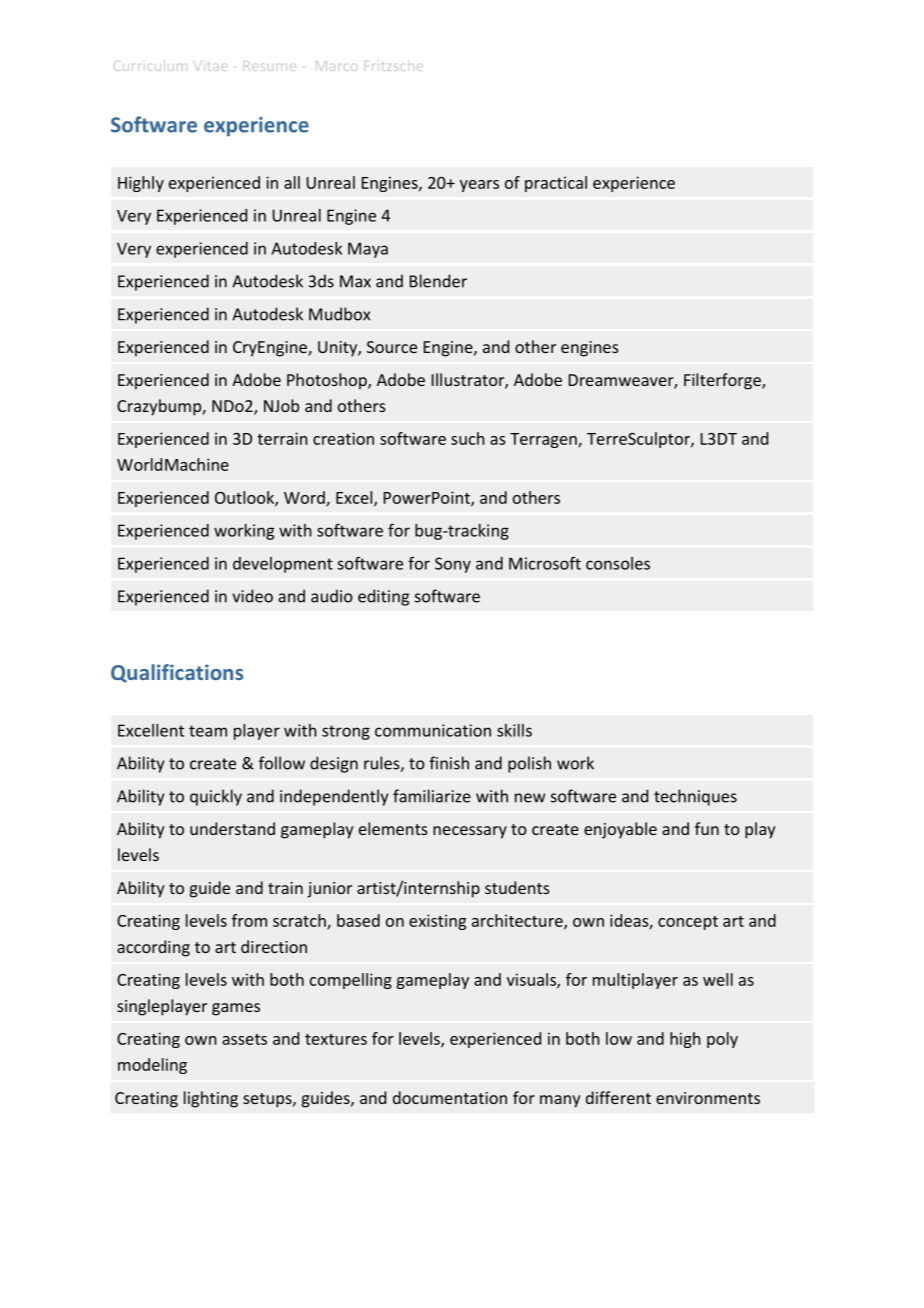 The width and height of the page is (924, 1308). Describe the element at coordinates (450, 1097) in the page. I see `documentation` at that location.
